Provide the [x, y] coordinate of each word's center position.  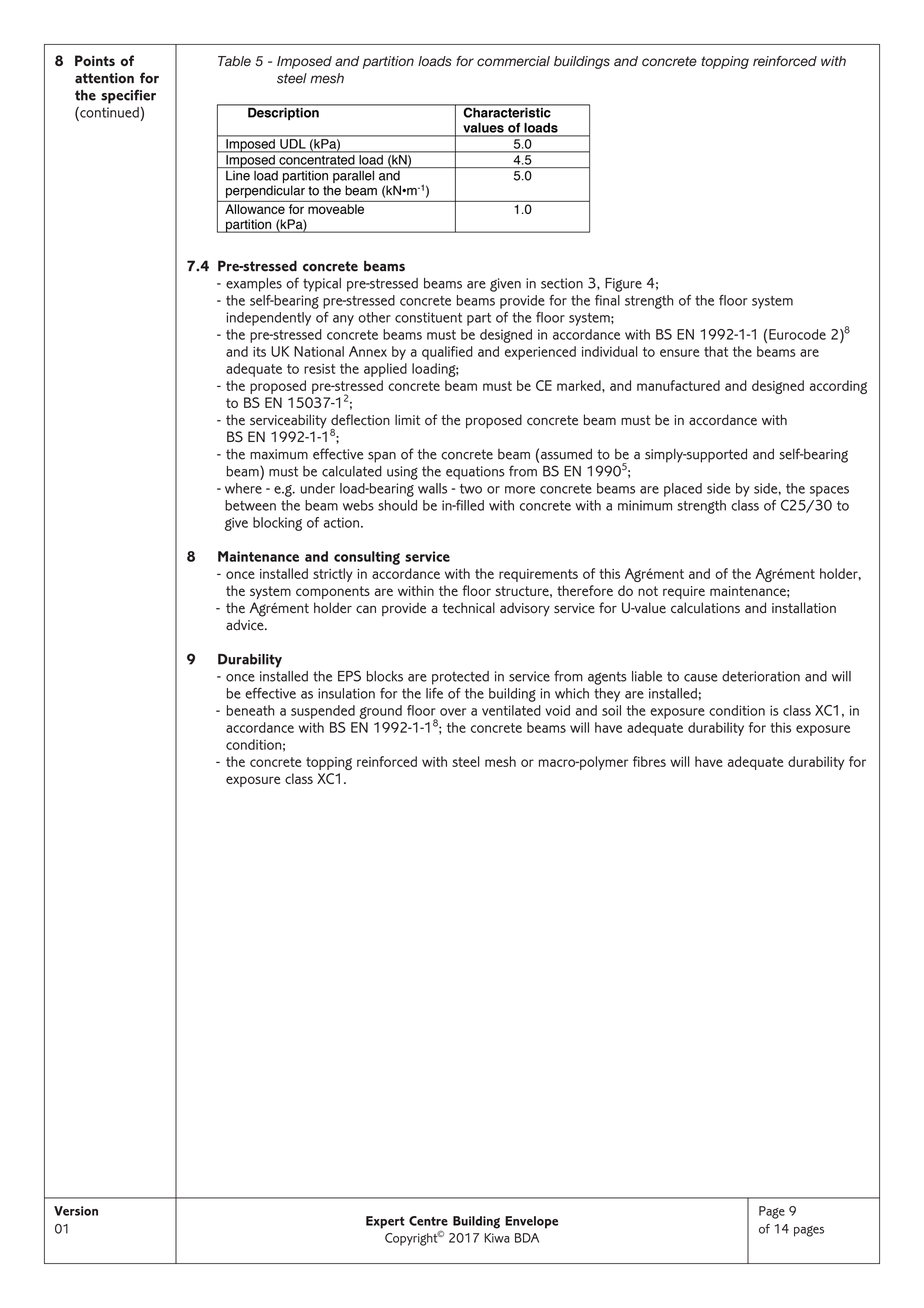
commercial [513, 61]
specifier [128, 96]
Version [76, 1211]
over [453, 712]
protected [460, 678]
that [716, 351]
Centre [428, 1221]
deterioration [761, 676]
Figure [623, 285]
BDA [527, 1238]
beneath [250, 710]
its [259, 351]
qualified [447, 353]
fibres [649, 761]
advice [246, 625]
